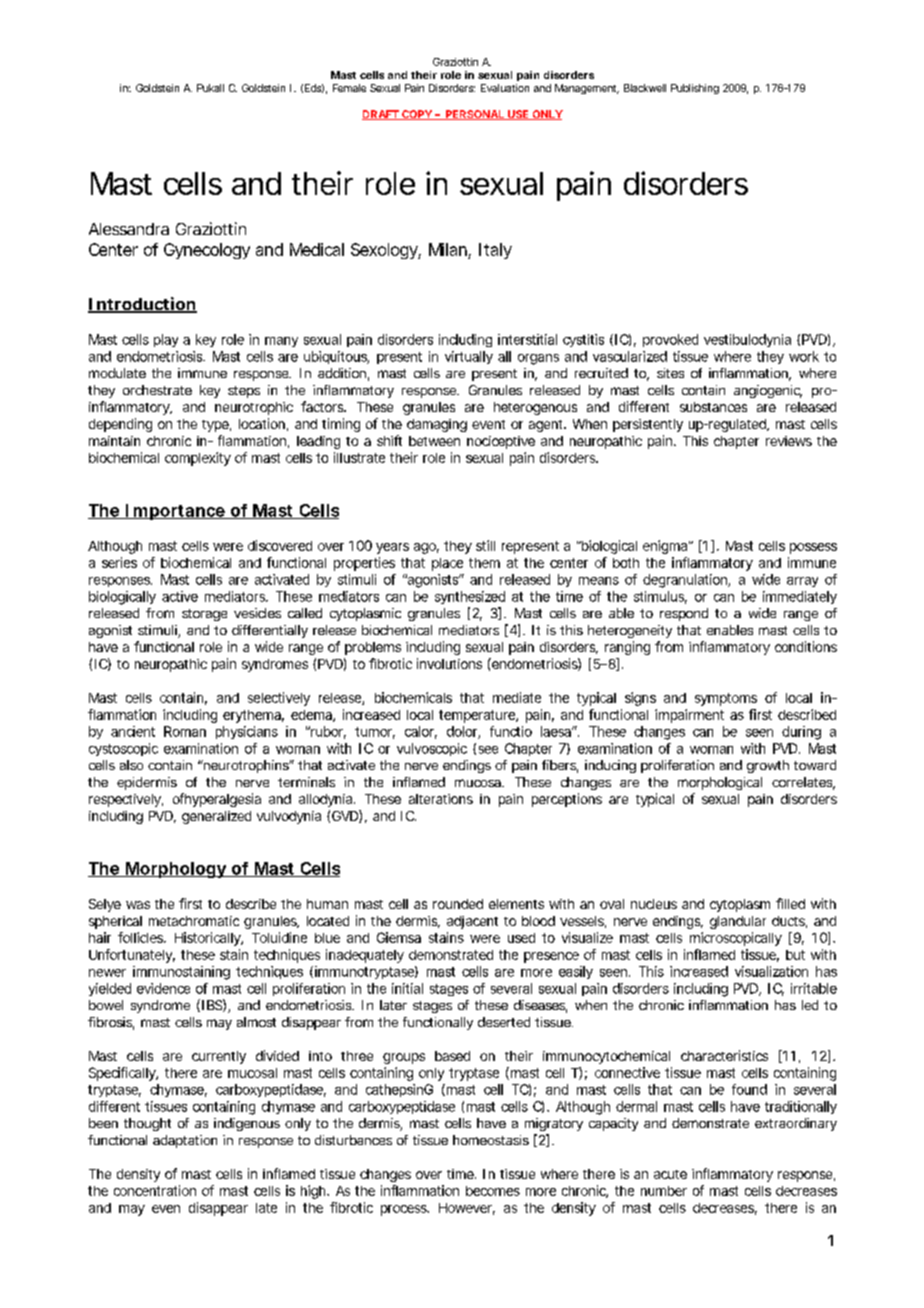  Describe the element at coordinates (738, 922) in the screenshot. I see `glandular` at that location.
